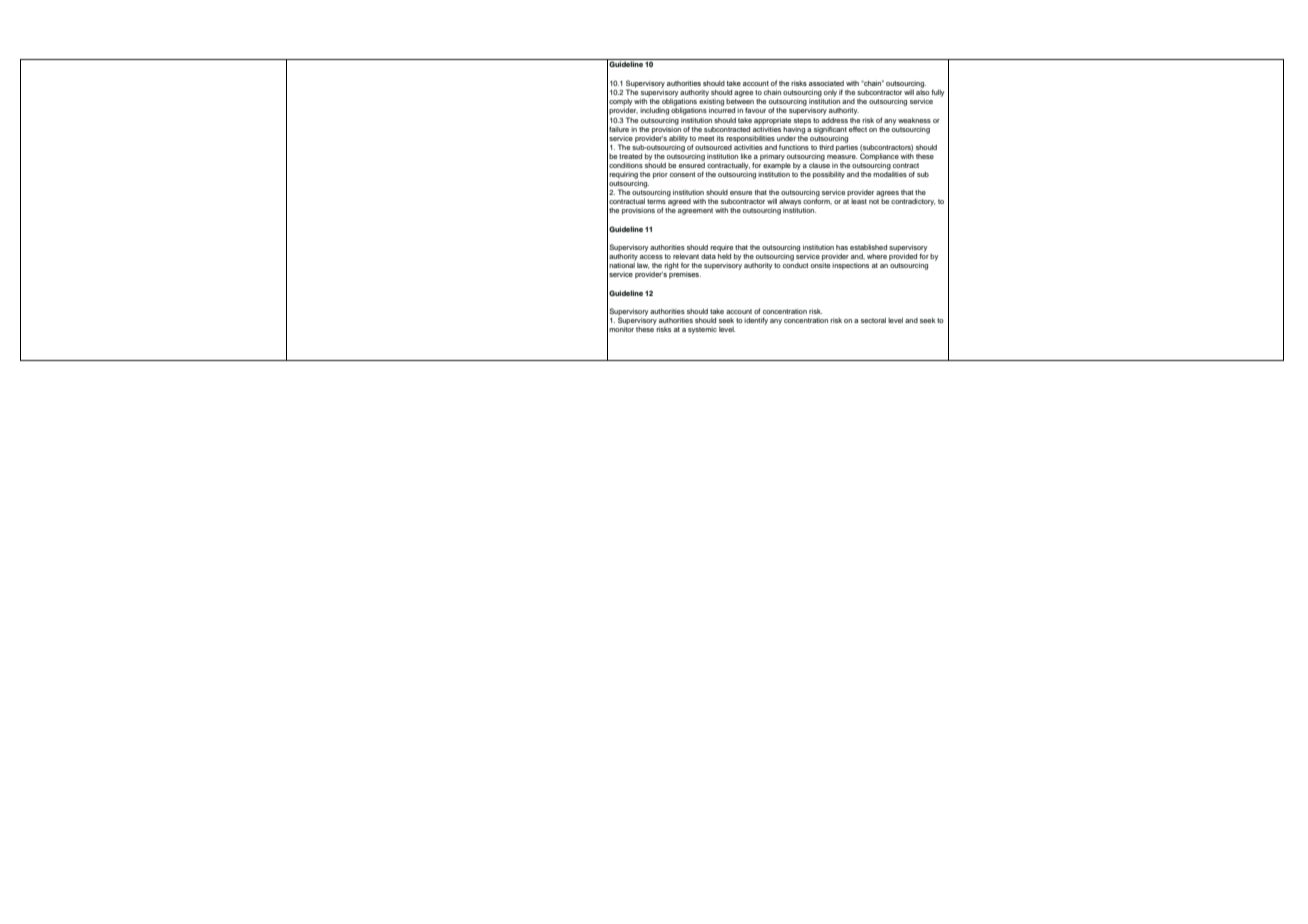 This screenshot has width=1308, height=924. What do you see at coordinates (711, 102) in the screenshot?
I see `existing` at bounding box center [711, 102].
